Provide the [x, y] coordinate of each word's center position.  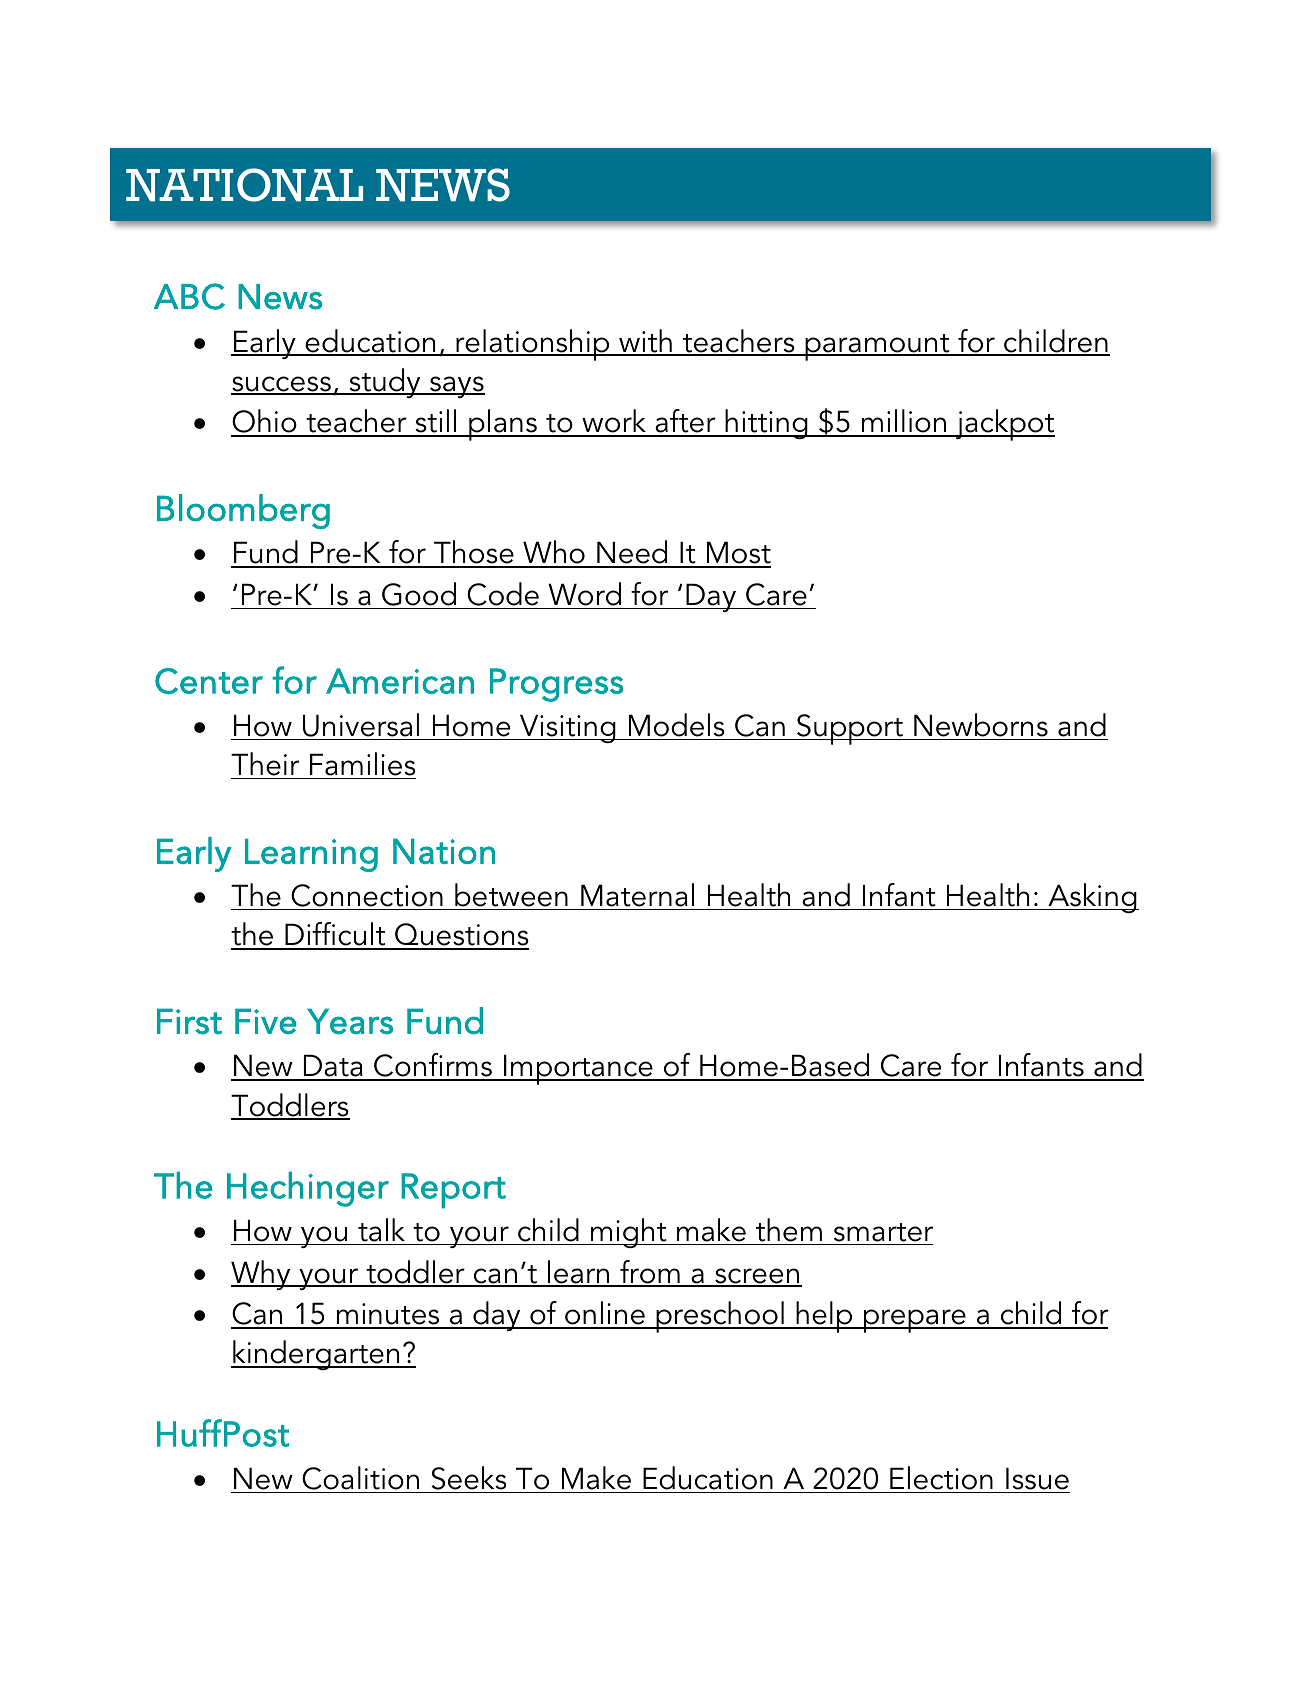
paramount [877, 347]
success [282, 385]
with [645, 342]
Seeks [469, 1478]
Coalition [360, 1478]
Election [941, 1478]
